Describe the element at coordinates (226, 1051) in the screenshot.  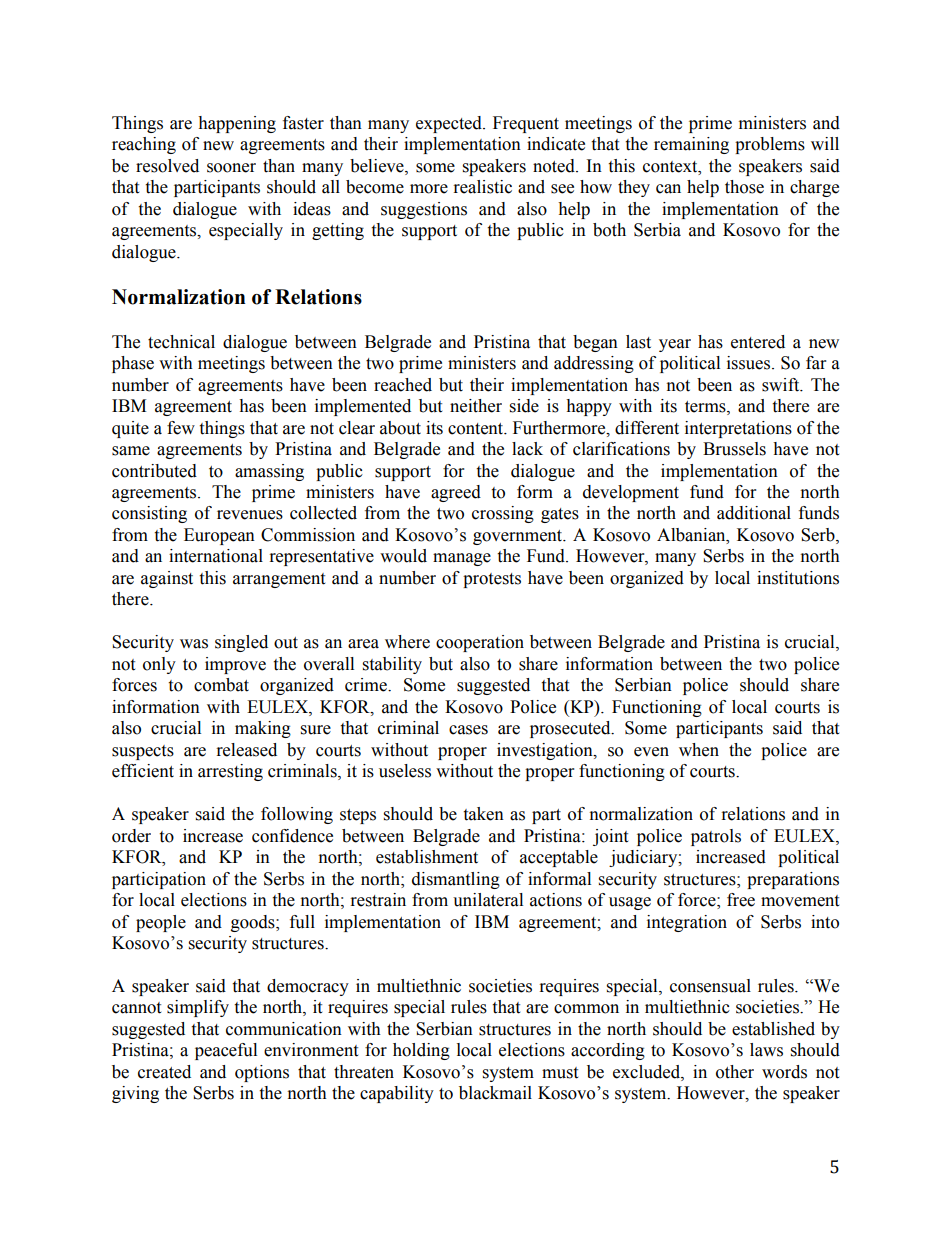
I see `peaceful` at that location.
